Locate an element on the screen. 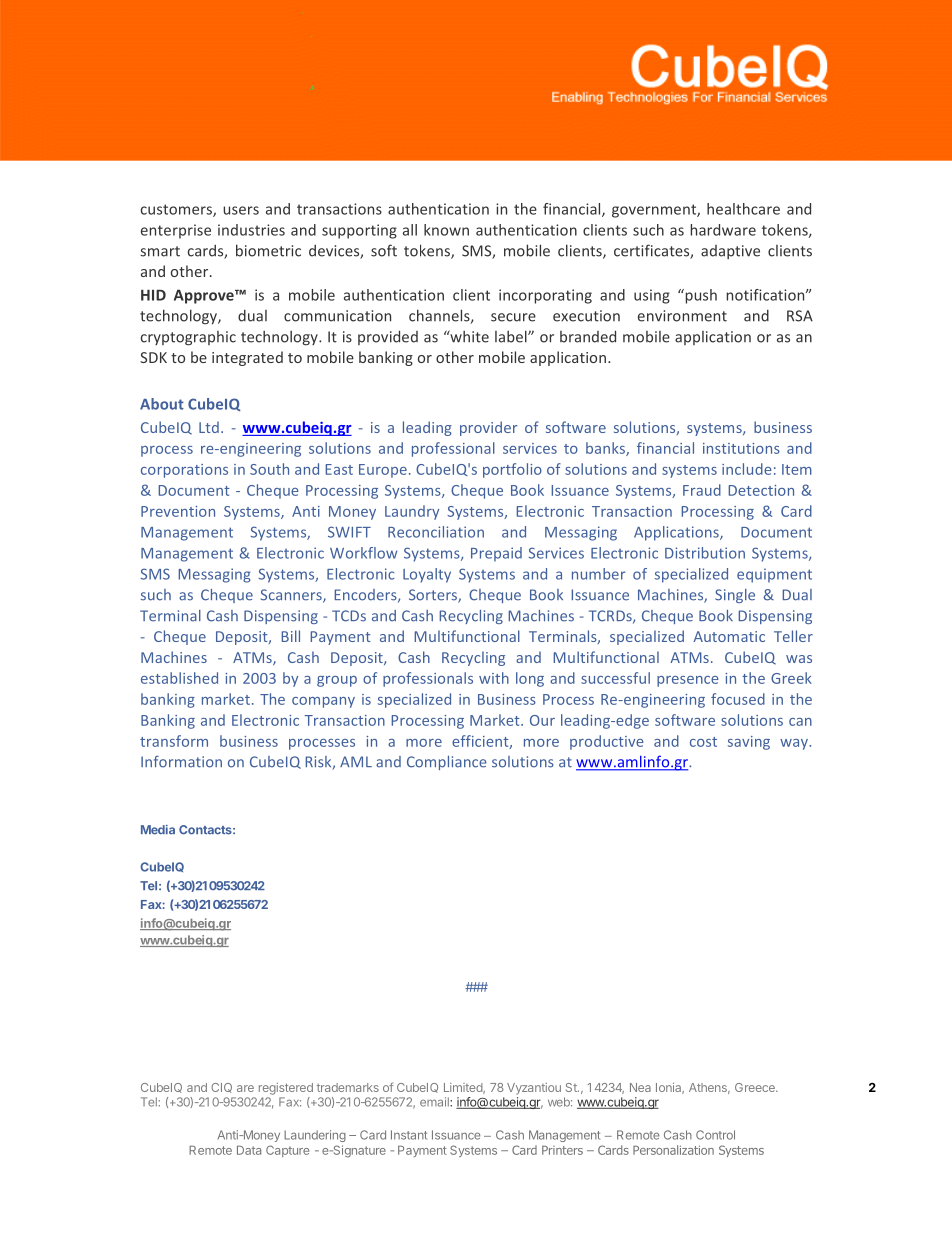 This screenshot has width=952, height=1233. focused is located at coordinates (738, 699).
